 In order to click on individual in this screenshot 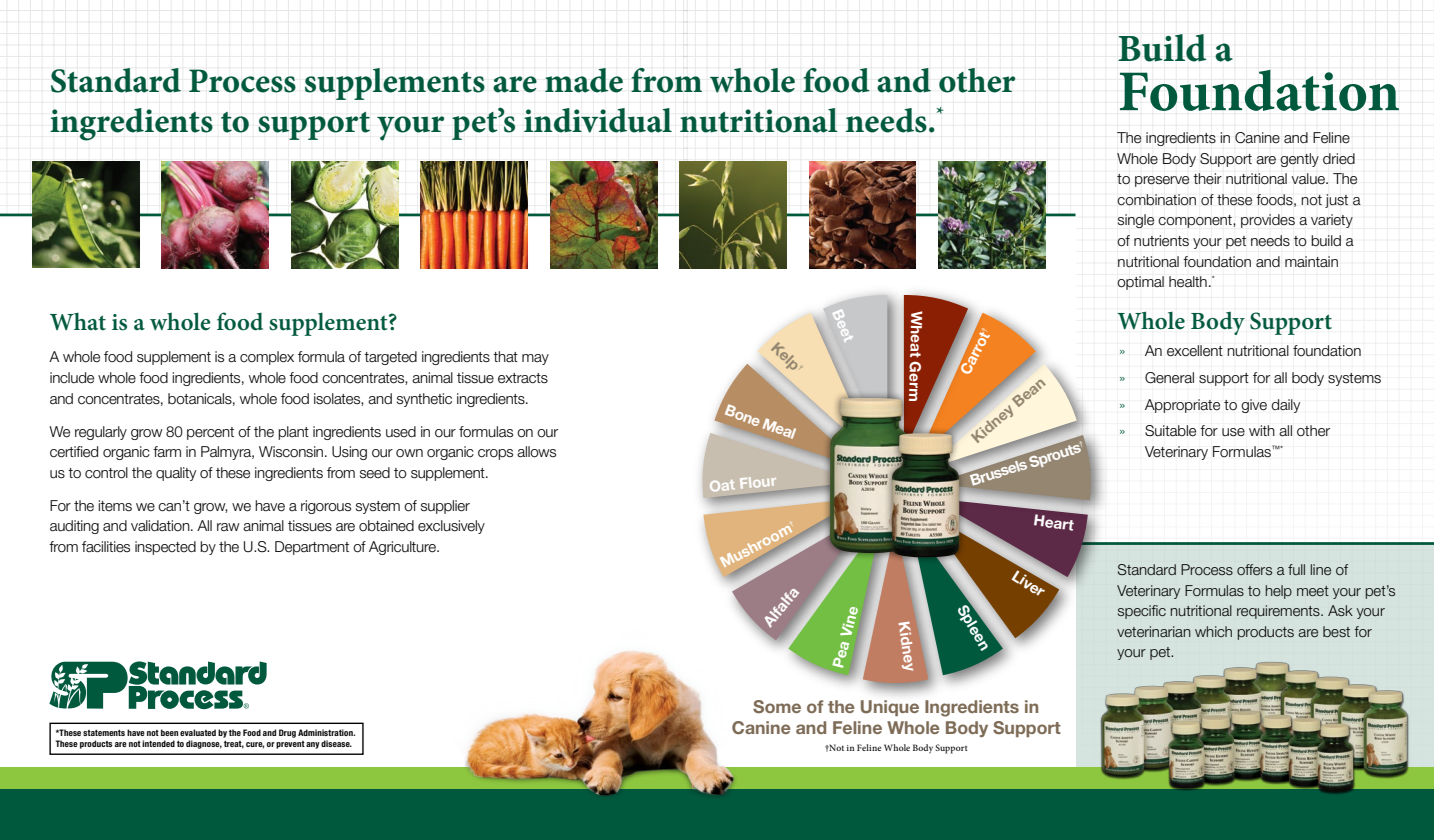, I will do `click(598, 120)`.
